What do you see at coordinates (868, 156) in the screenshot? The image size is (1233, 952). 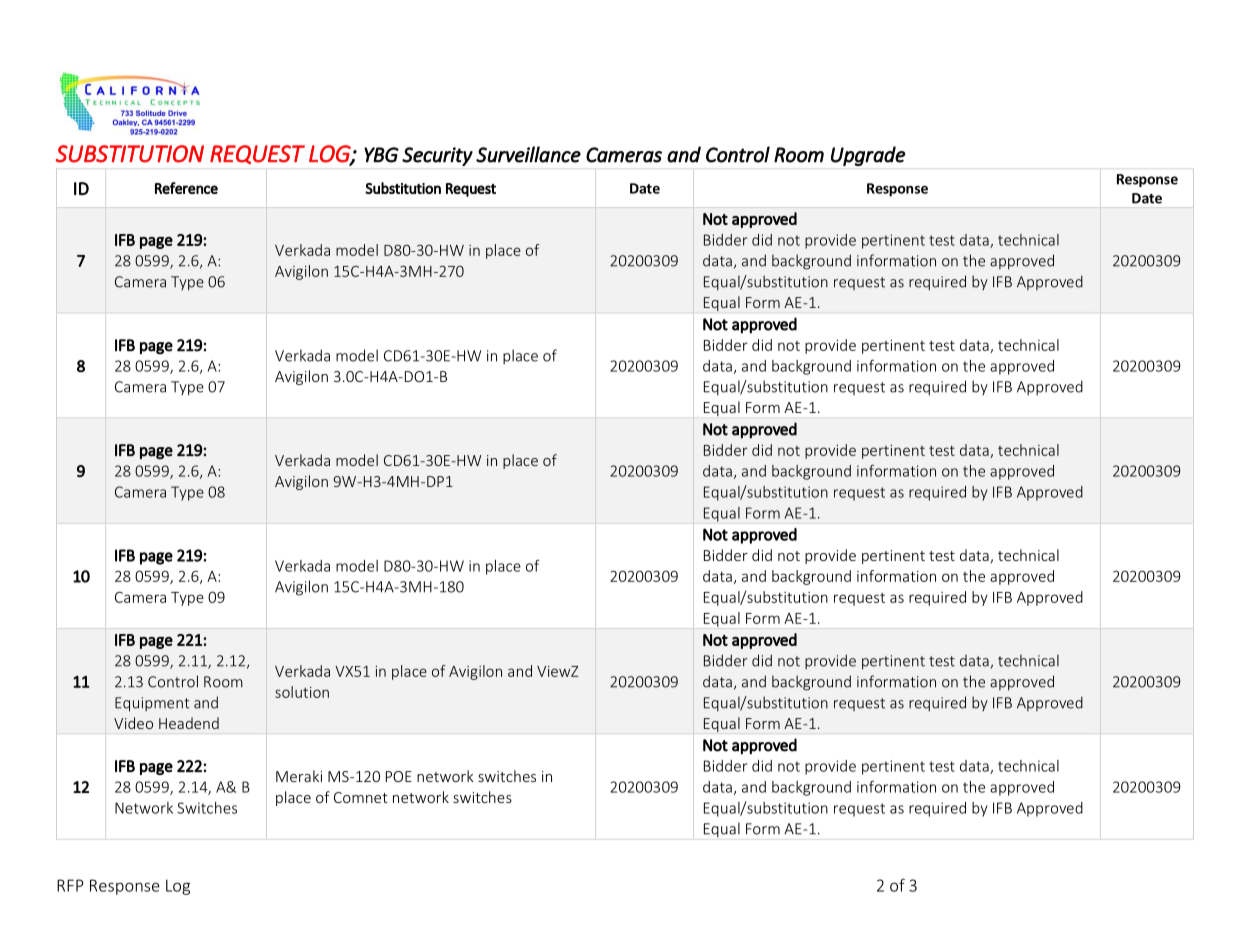 I see `Upgrade` at bounding box center [868, 156].
